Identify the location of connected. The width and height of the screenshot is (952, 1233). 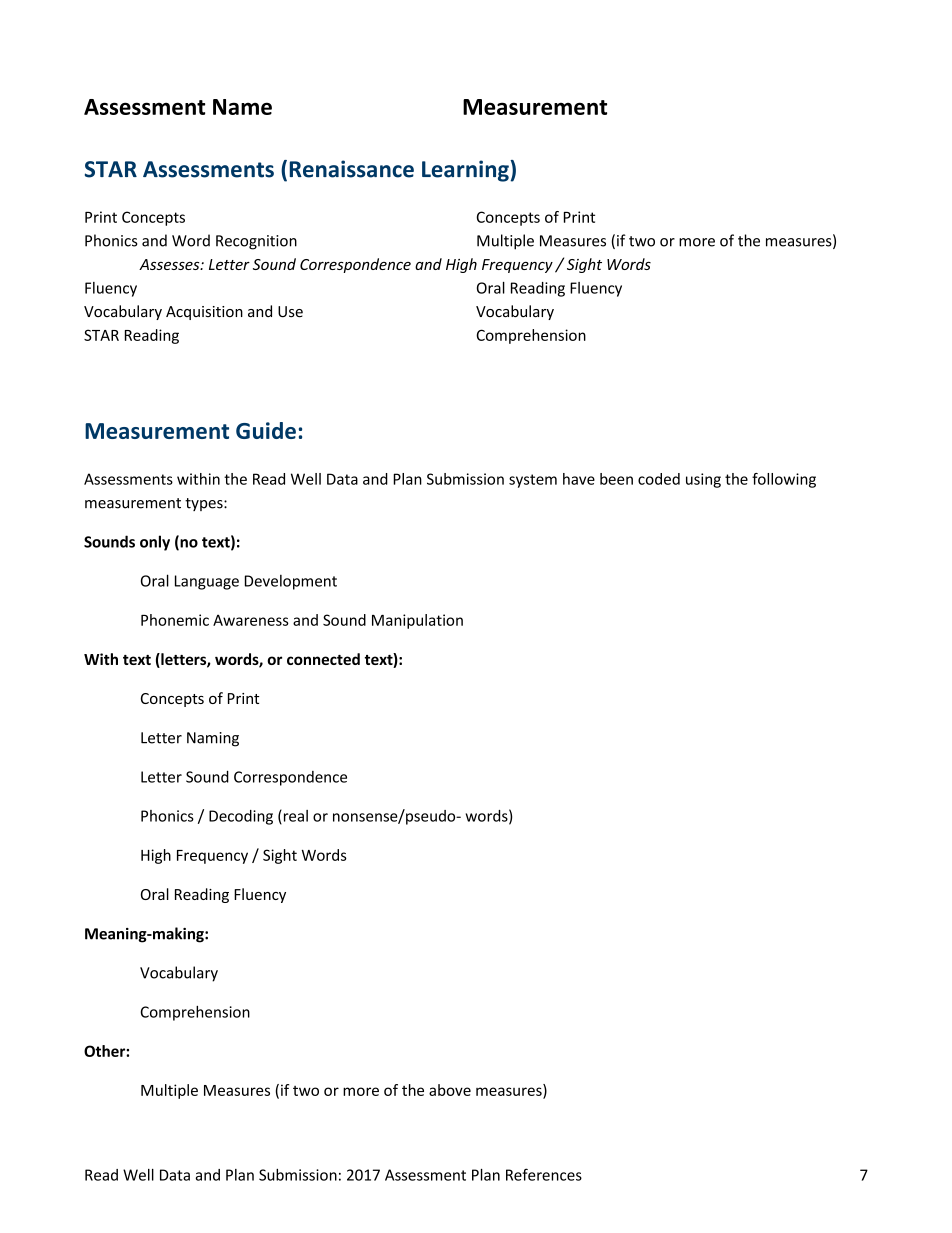
(323, 659).
